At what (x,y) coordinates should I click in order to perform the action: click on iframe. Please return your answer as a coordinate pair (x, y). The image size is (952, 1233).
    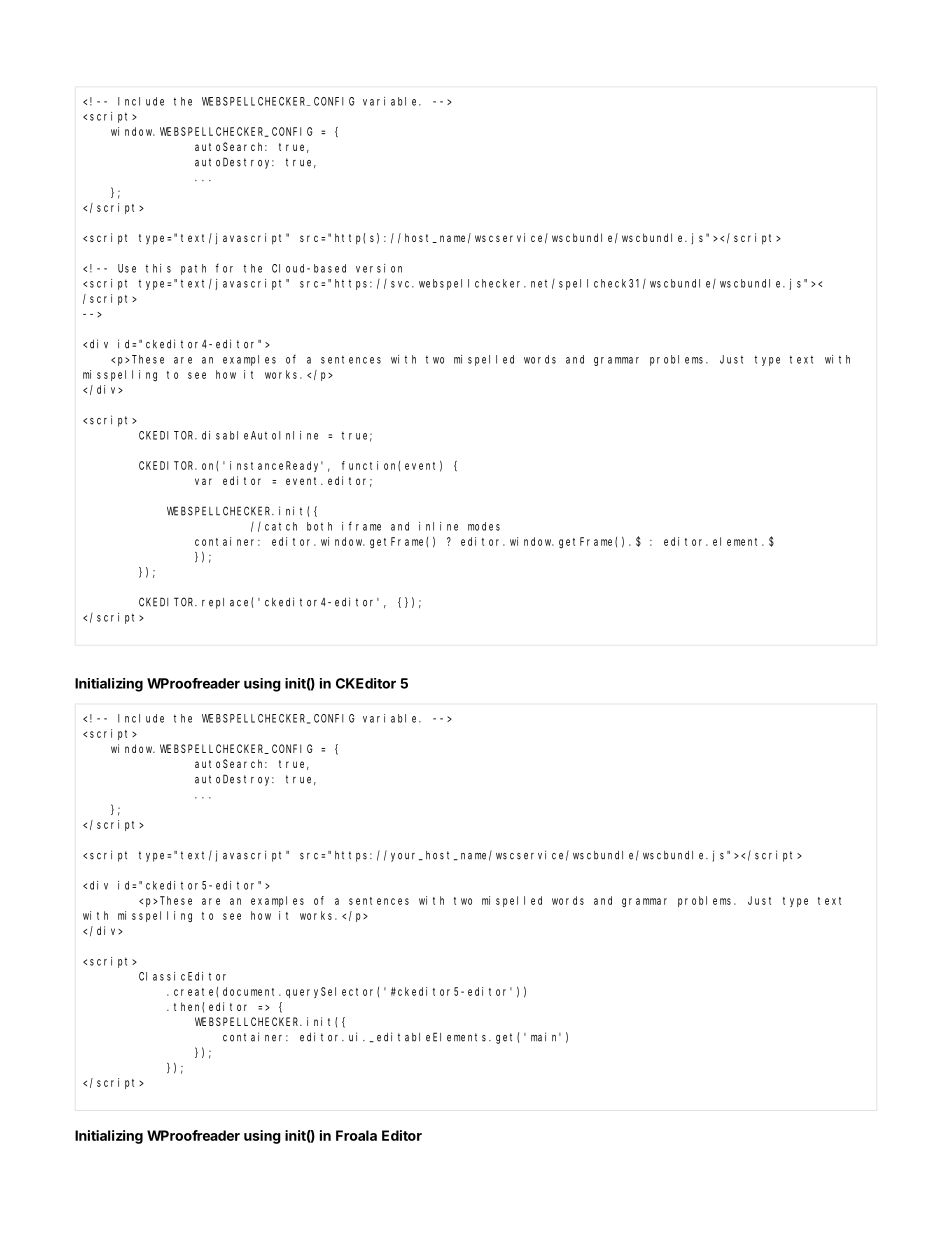
    Looking at the image, I should click on (361, 526).
